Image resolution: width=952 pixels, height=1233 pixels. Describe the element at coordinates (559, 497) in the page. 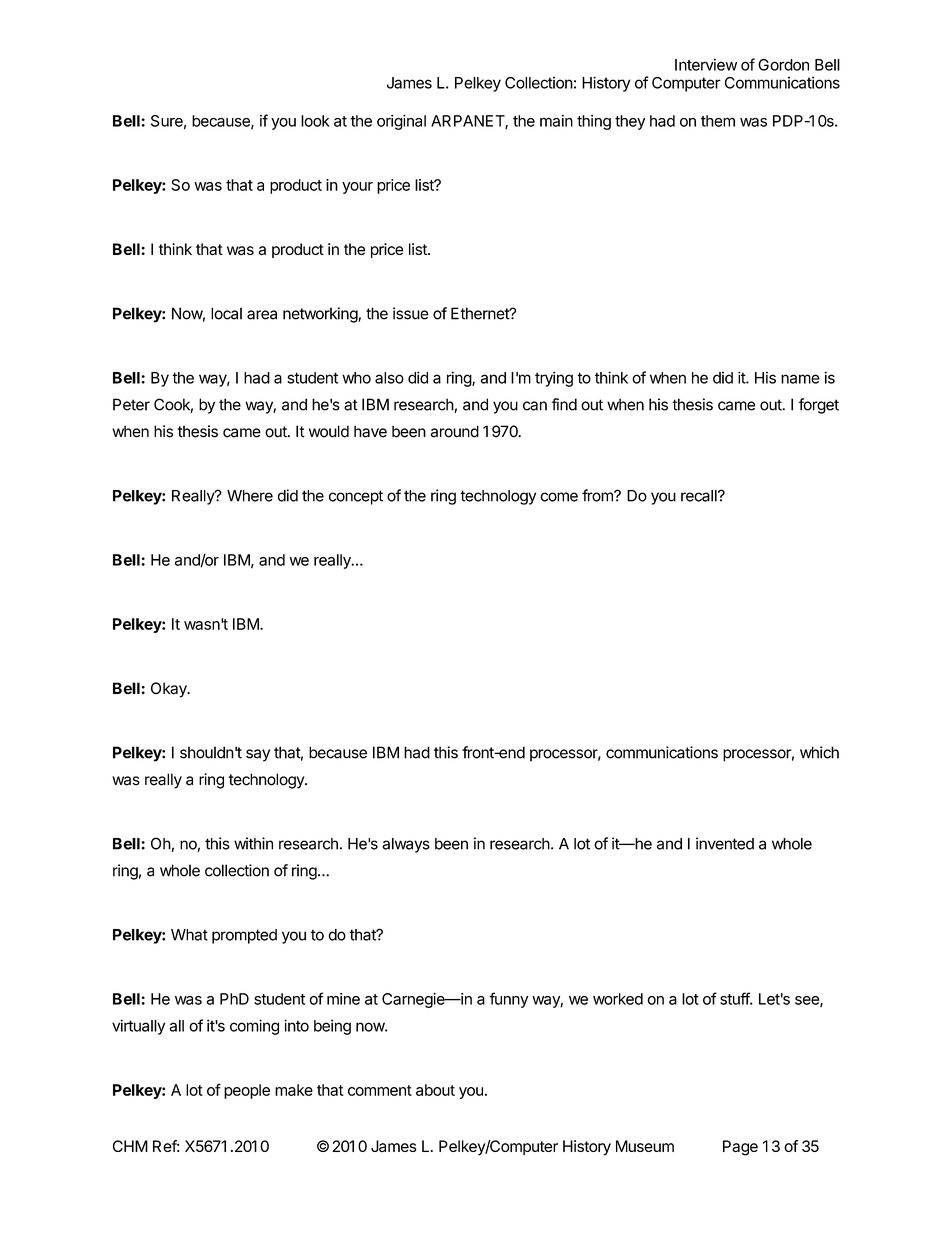

I see `come` at that location.
